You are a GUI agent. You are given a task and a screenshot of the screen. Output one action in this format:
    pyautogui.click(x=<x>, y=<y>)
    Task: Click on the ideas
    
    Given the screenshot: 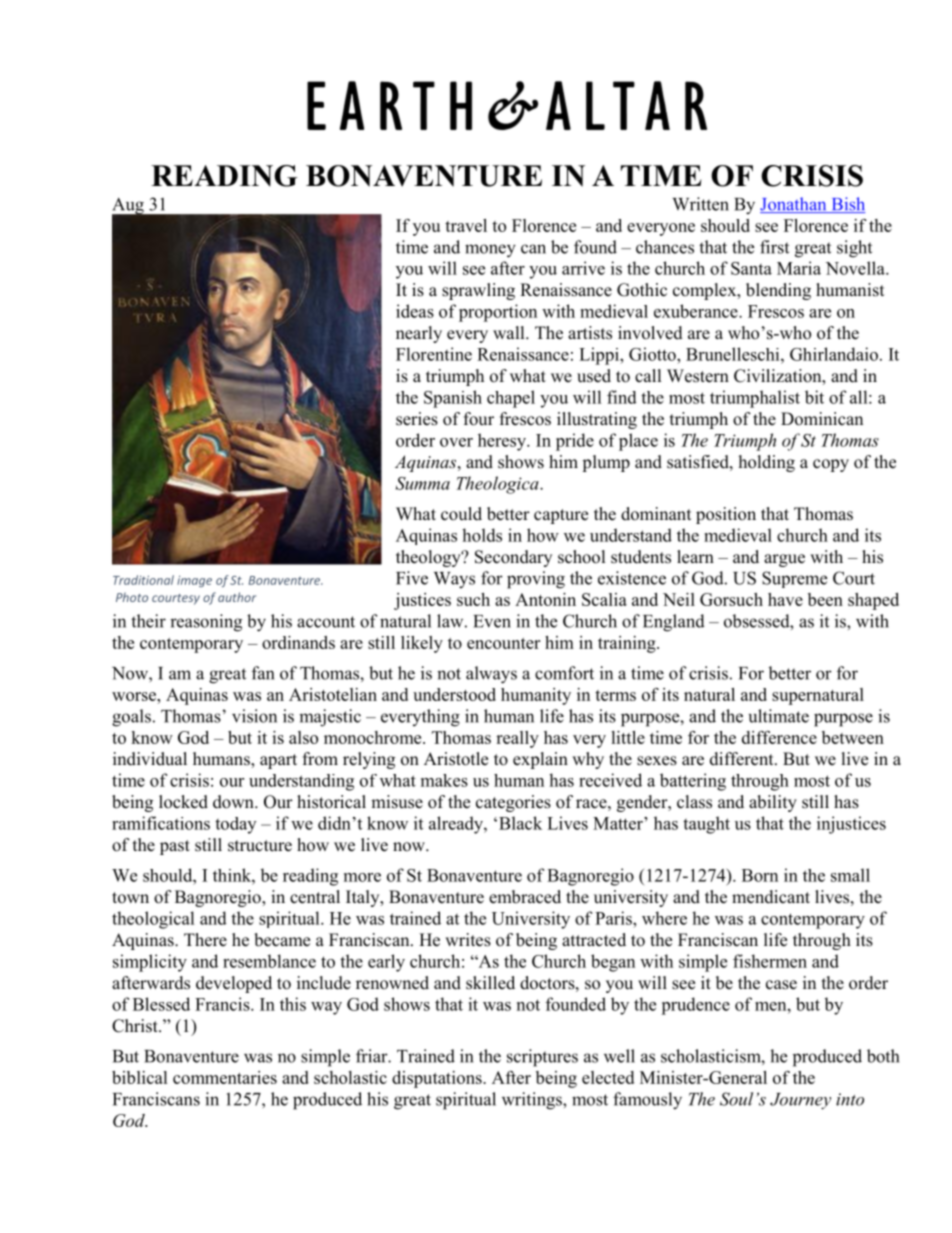 What is the action you would take?
    pyautogui.click(x=415, y=311)
